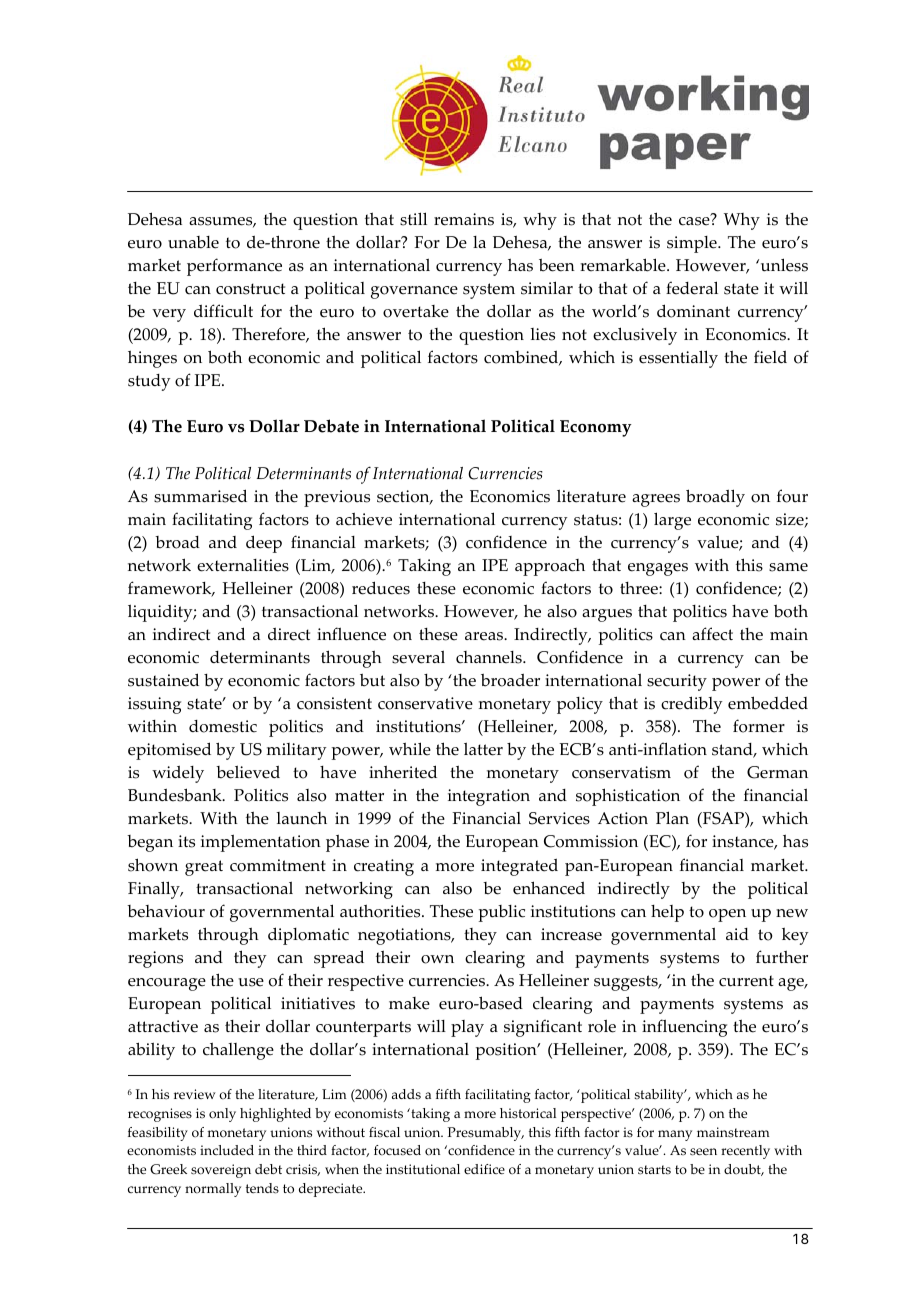 The width and height of the document is (924, 1308). What do you see at coordinates (243, 565) in the document?
I see `externalities` at bounding box center [243, 565].
